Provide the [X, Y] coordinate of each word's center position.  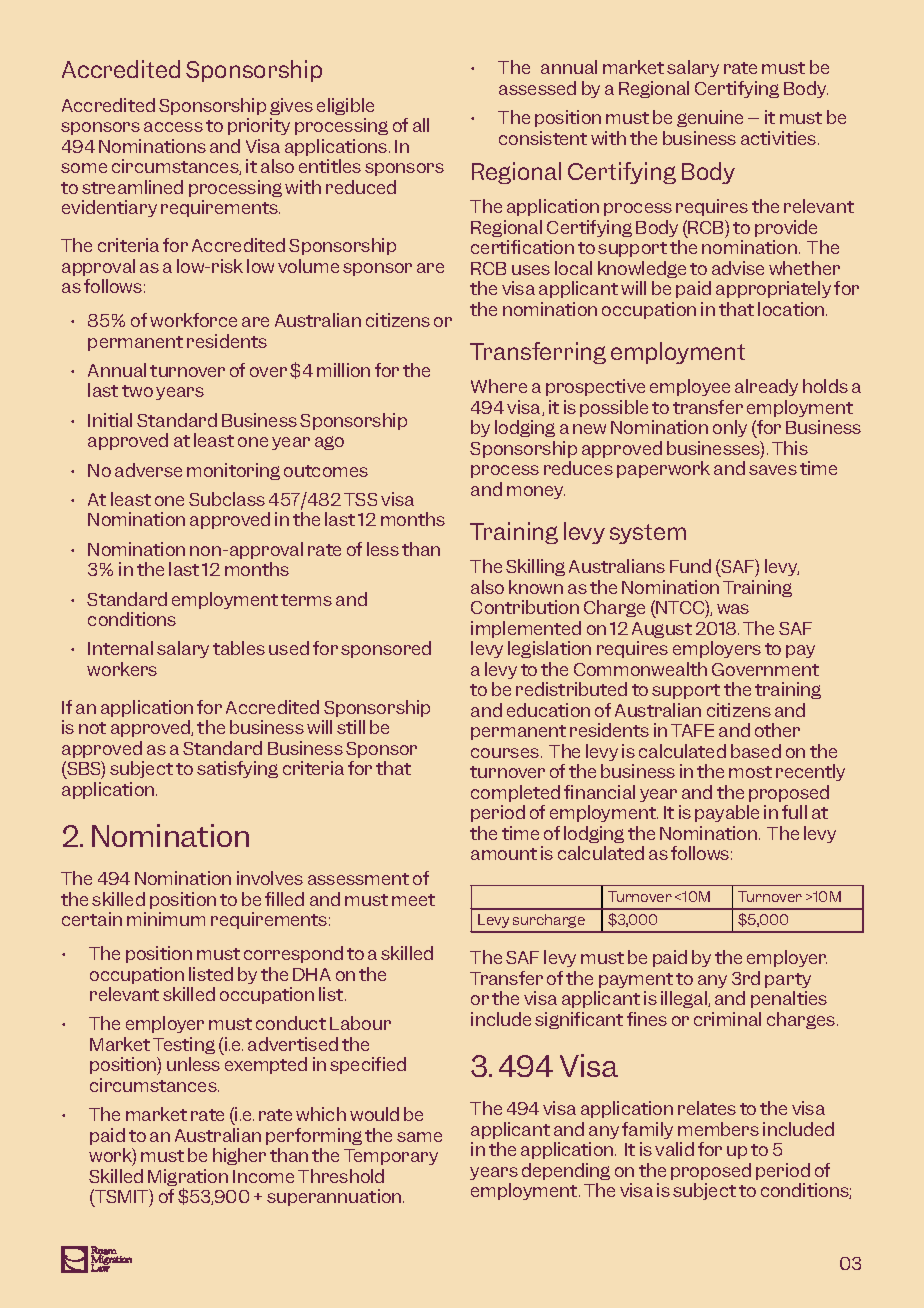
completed [515, 793]
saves [773, 470]
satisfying [237, 769]
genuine [710, 118]
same [419, 1137]
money [536, 492]
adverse [148, 470]
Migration [188, 1179]
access [173, 127]
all [421, 125]
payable [727, 813]
